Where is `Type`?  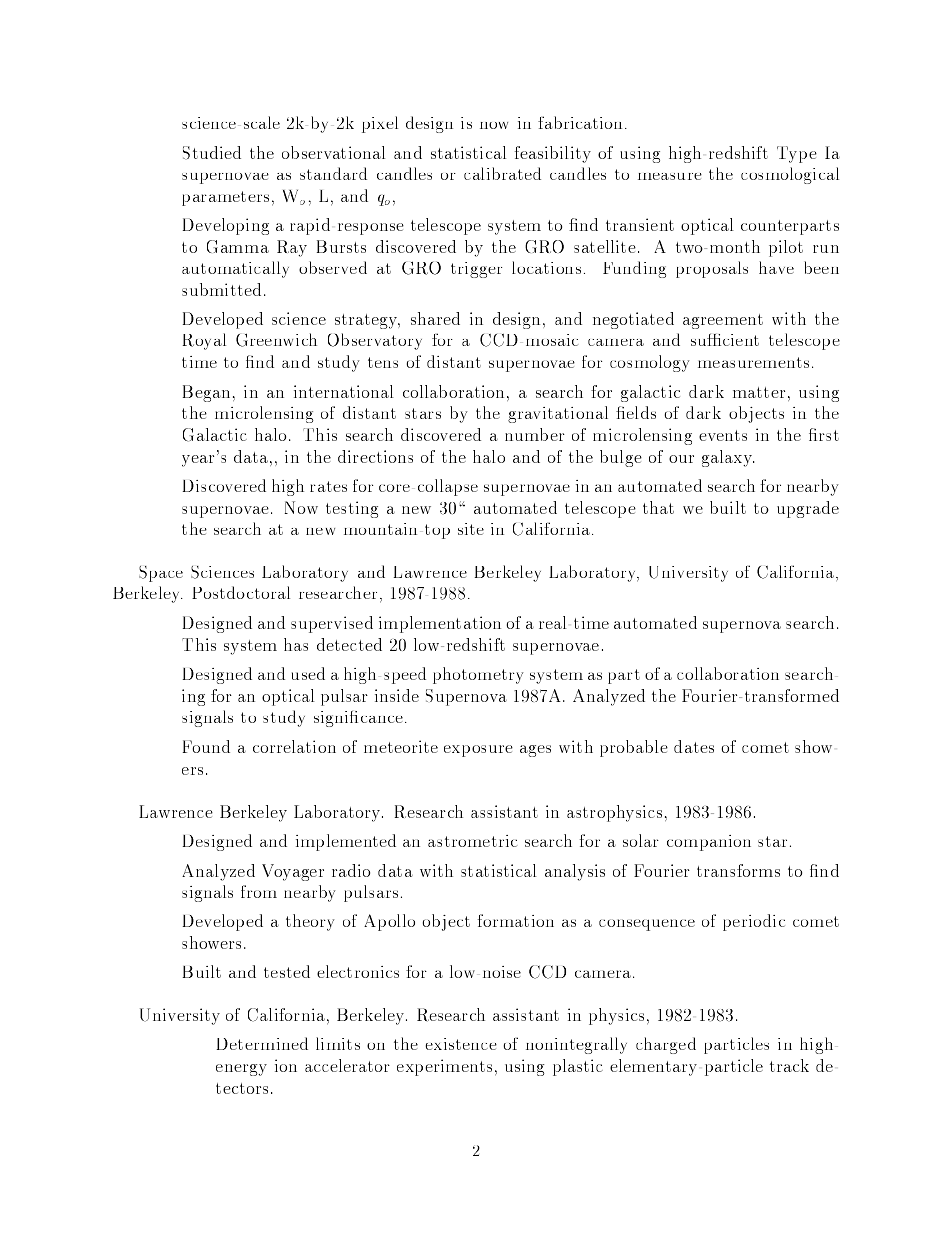
Type is located at coordinates (797, 154).
